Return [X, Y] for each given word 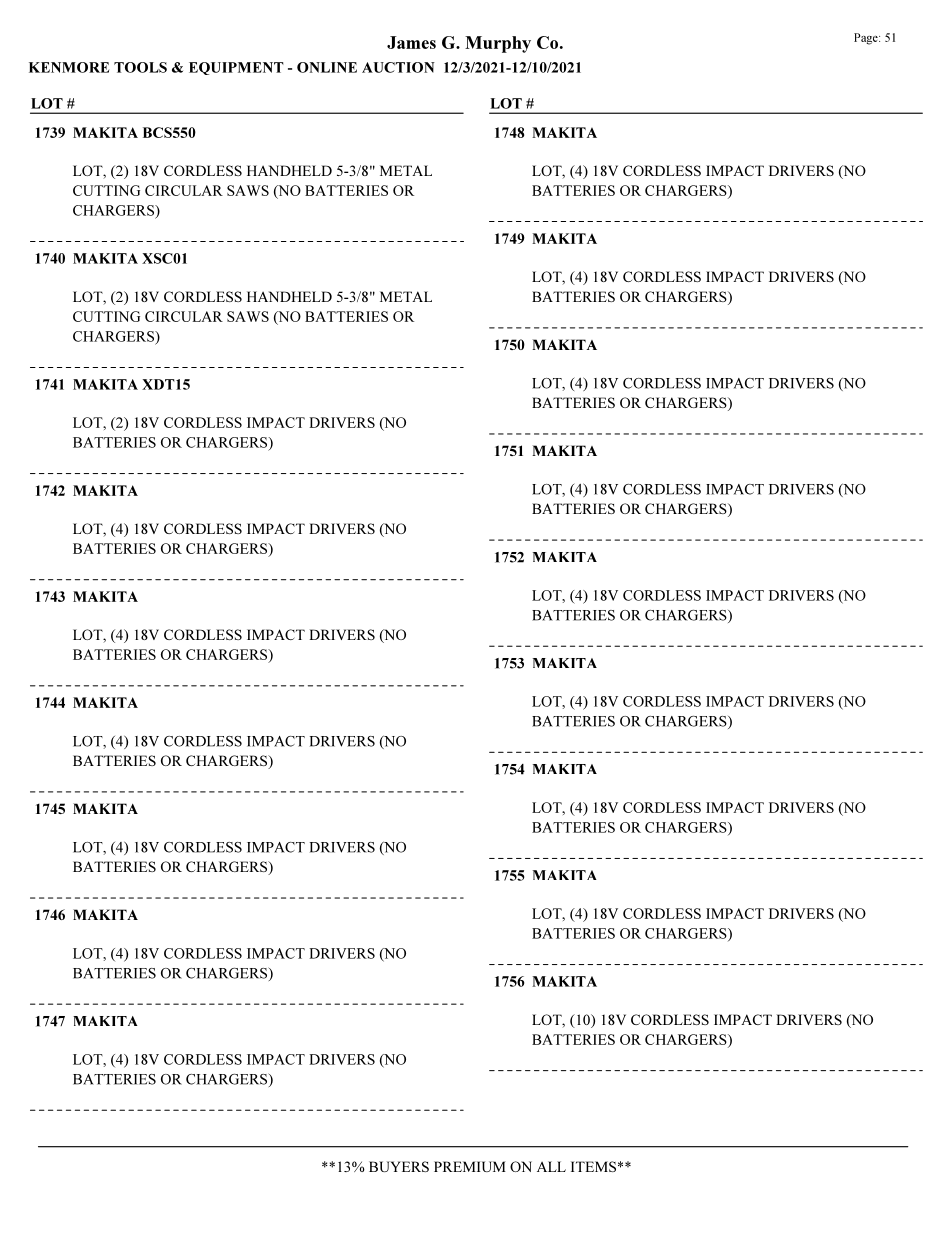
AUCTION [398, 67]
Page [867, 39]
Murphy [498, 44]
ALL [551, 1166]
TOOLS [140, 67]
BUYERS [399, 1166]
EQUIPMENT [236, 68]
